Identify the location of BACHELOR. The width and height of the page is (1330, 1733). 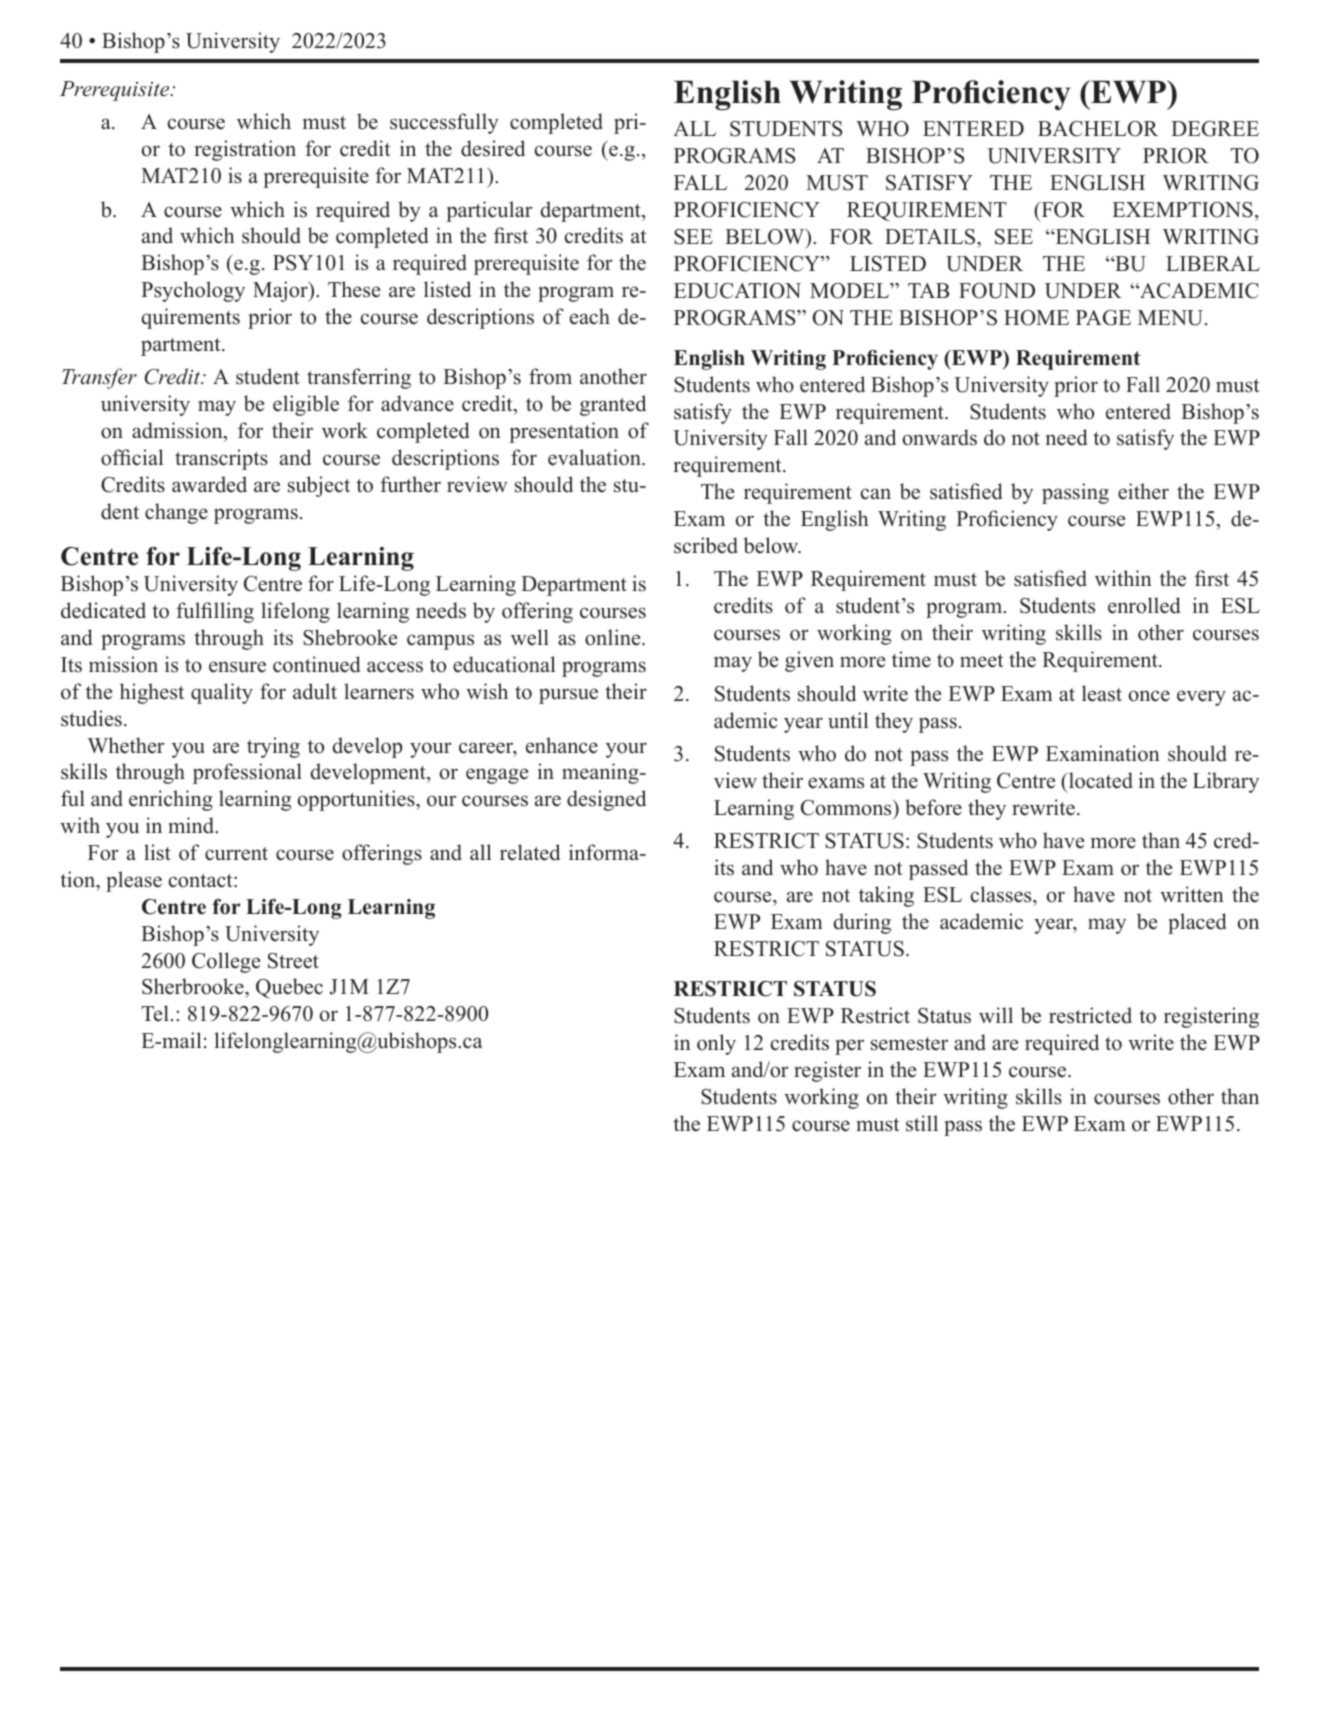
(1098, 129).
